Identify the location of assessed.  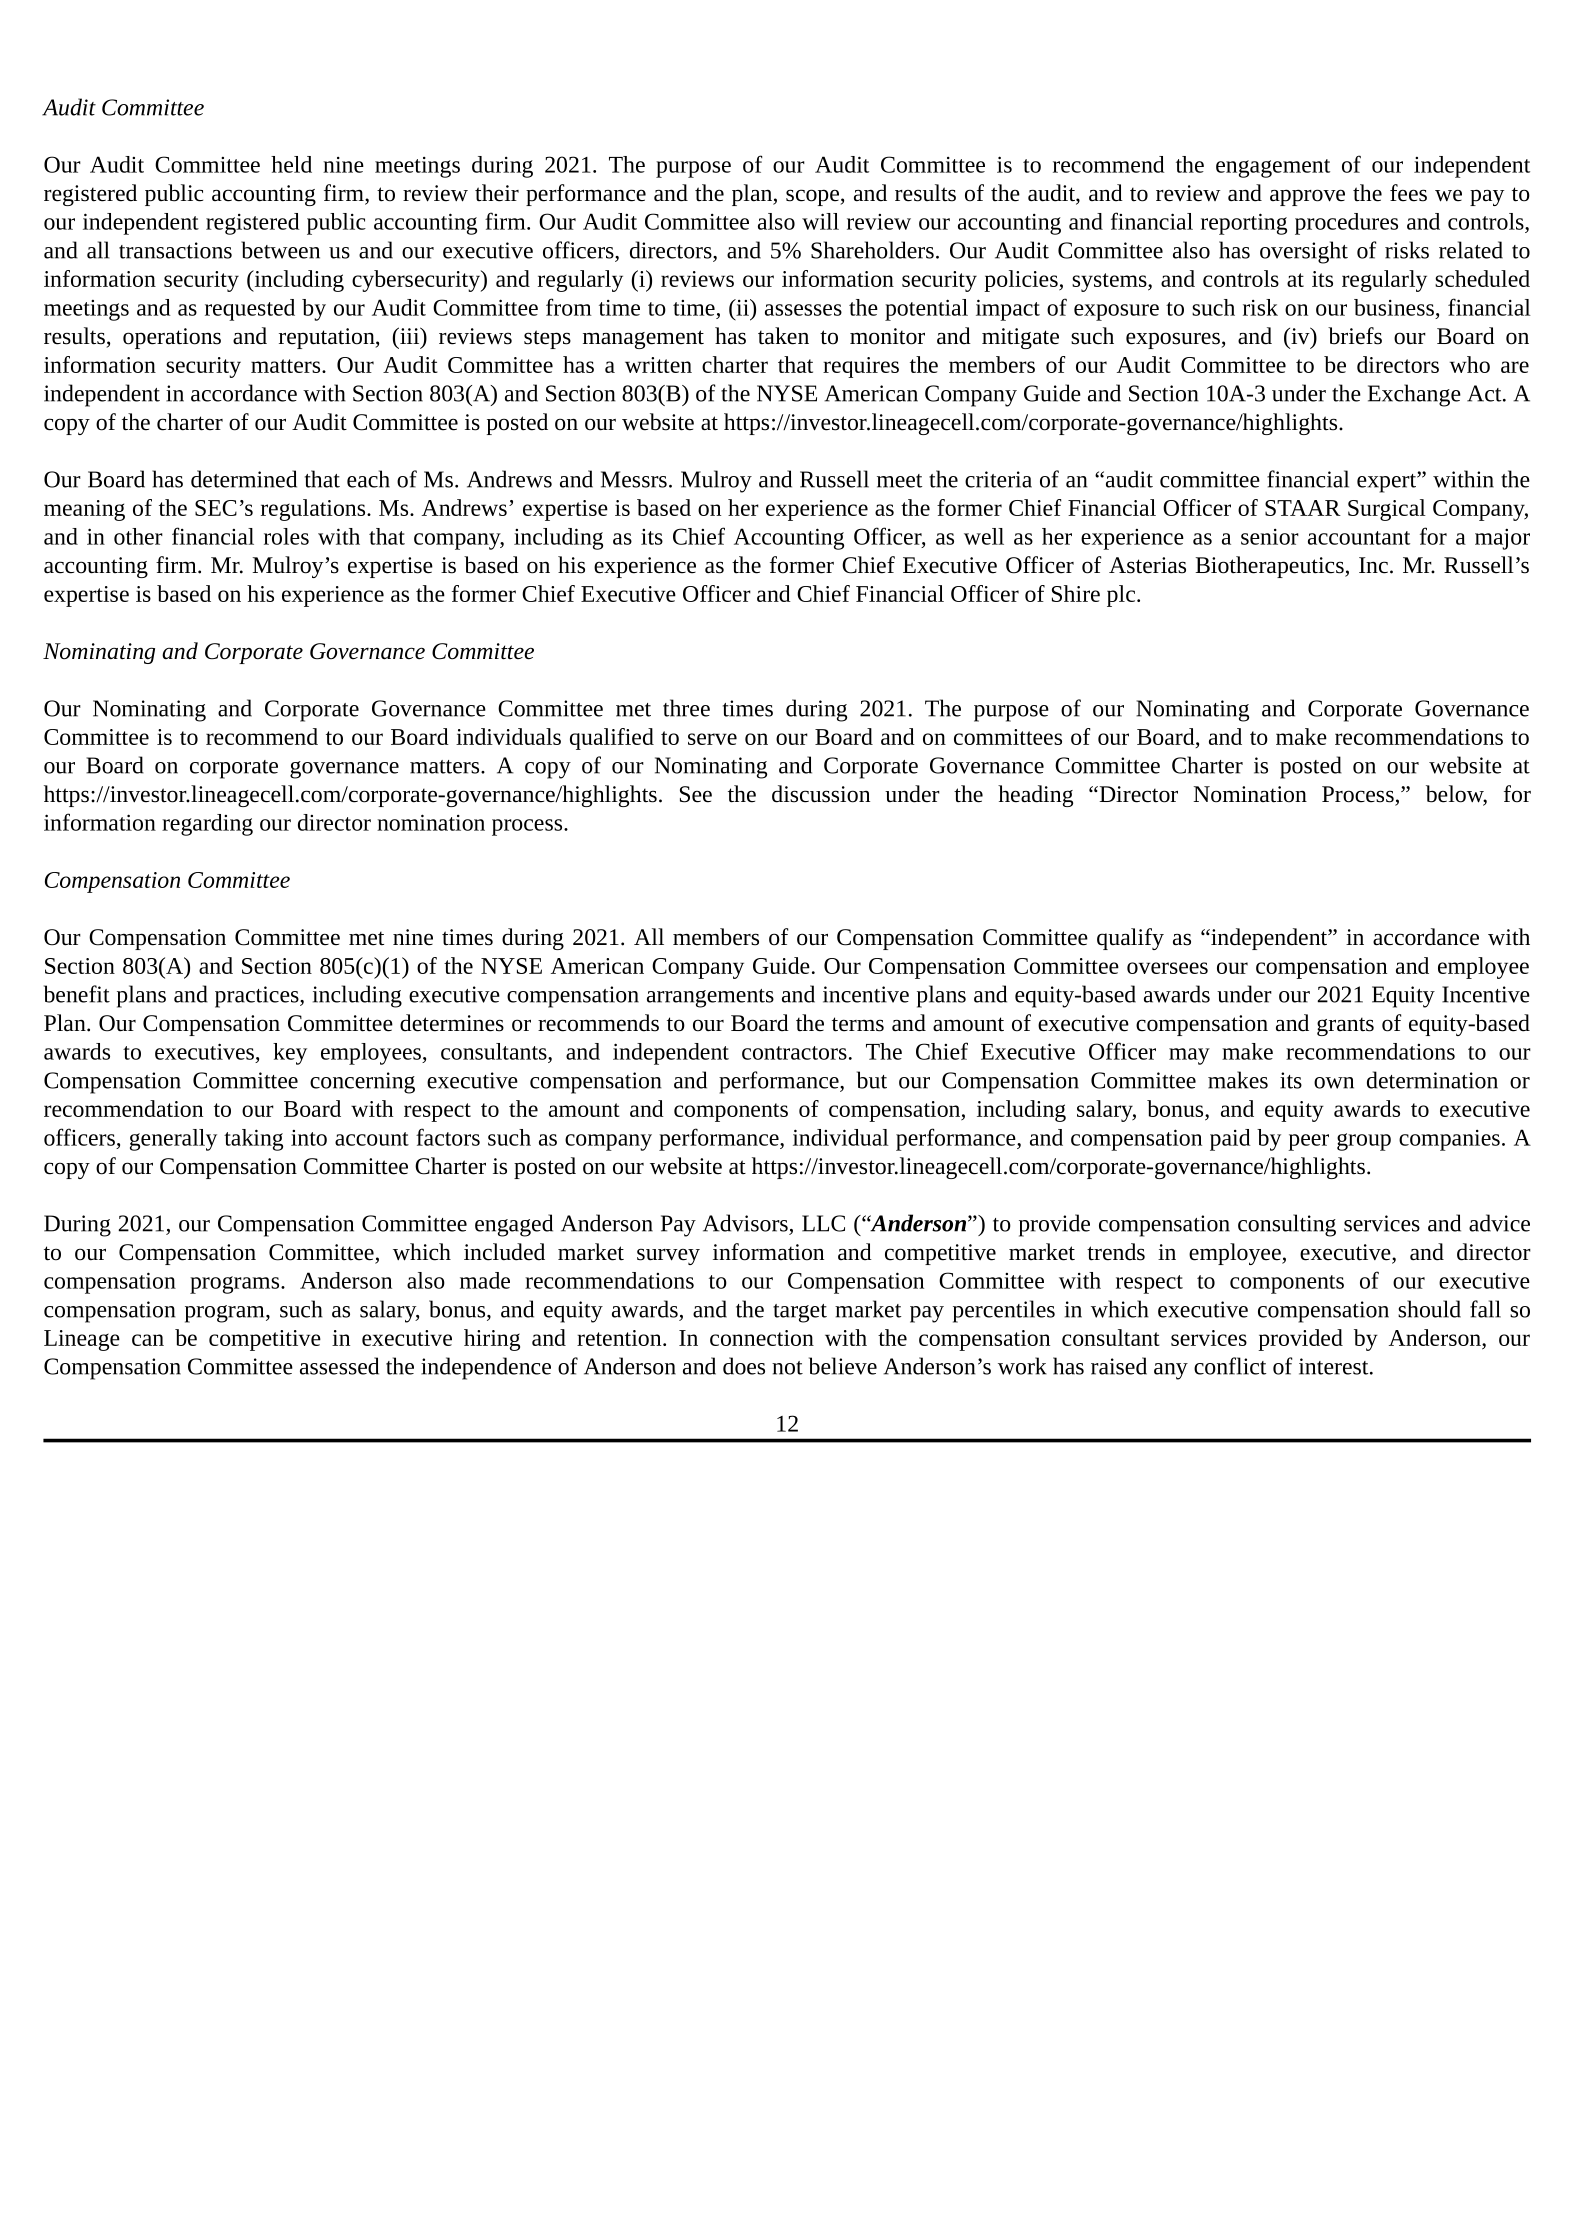
(339, 1366).
